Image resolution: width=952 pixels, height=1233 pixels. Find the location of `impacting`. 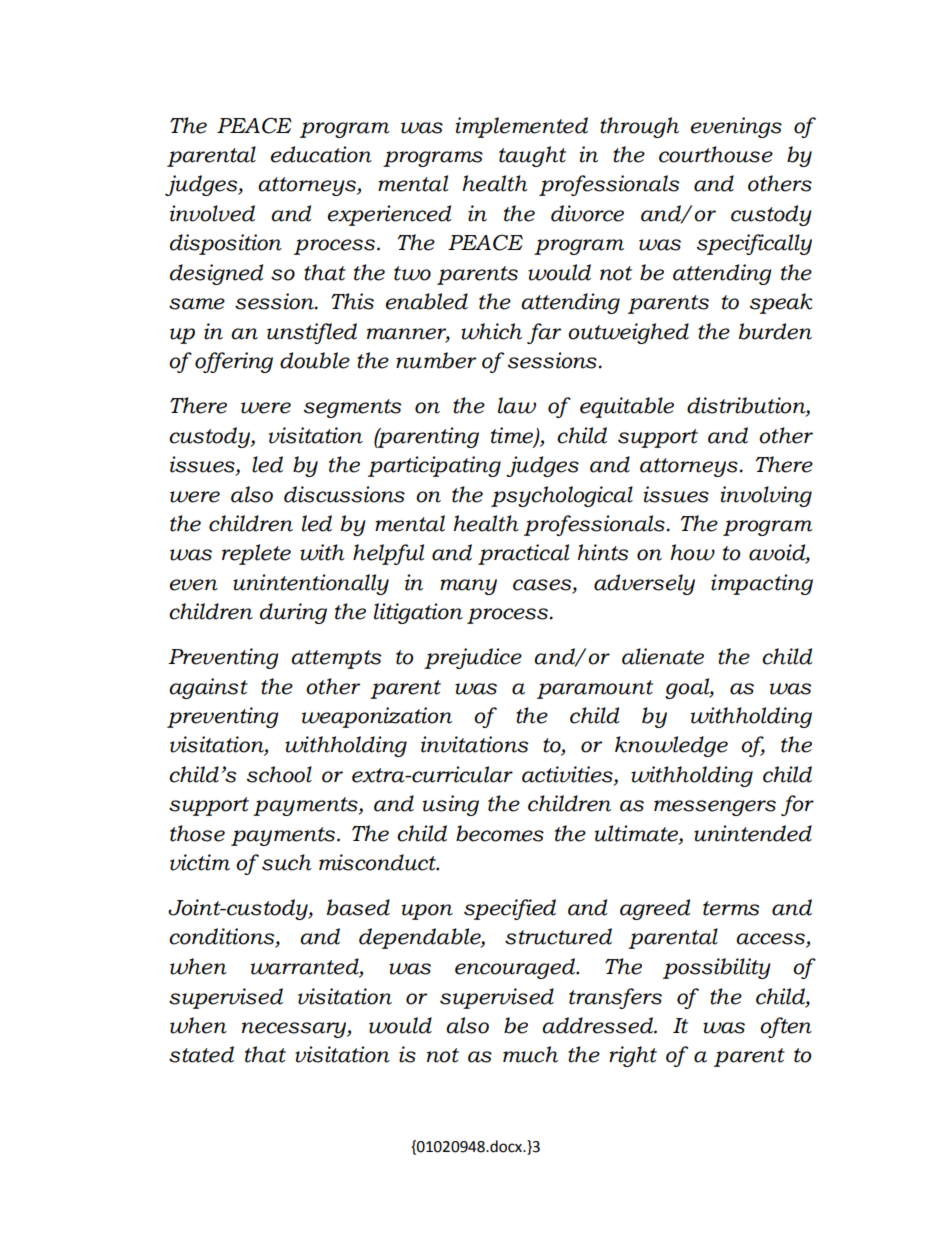

impacting is located at coordinates (762, 584).
